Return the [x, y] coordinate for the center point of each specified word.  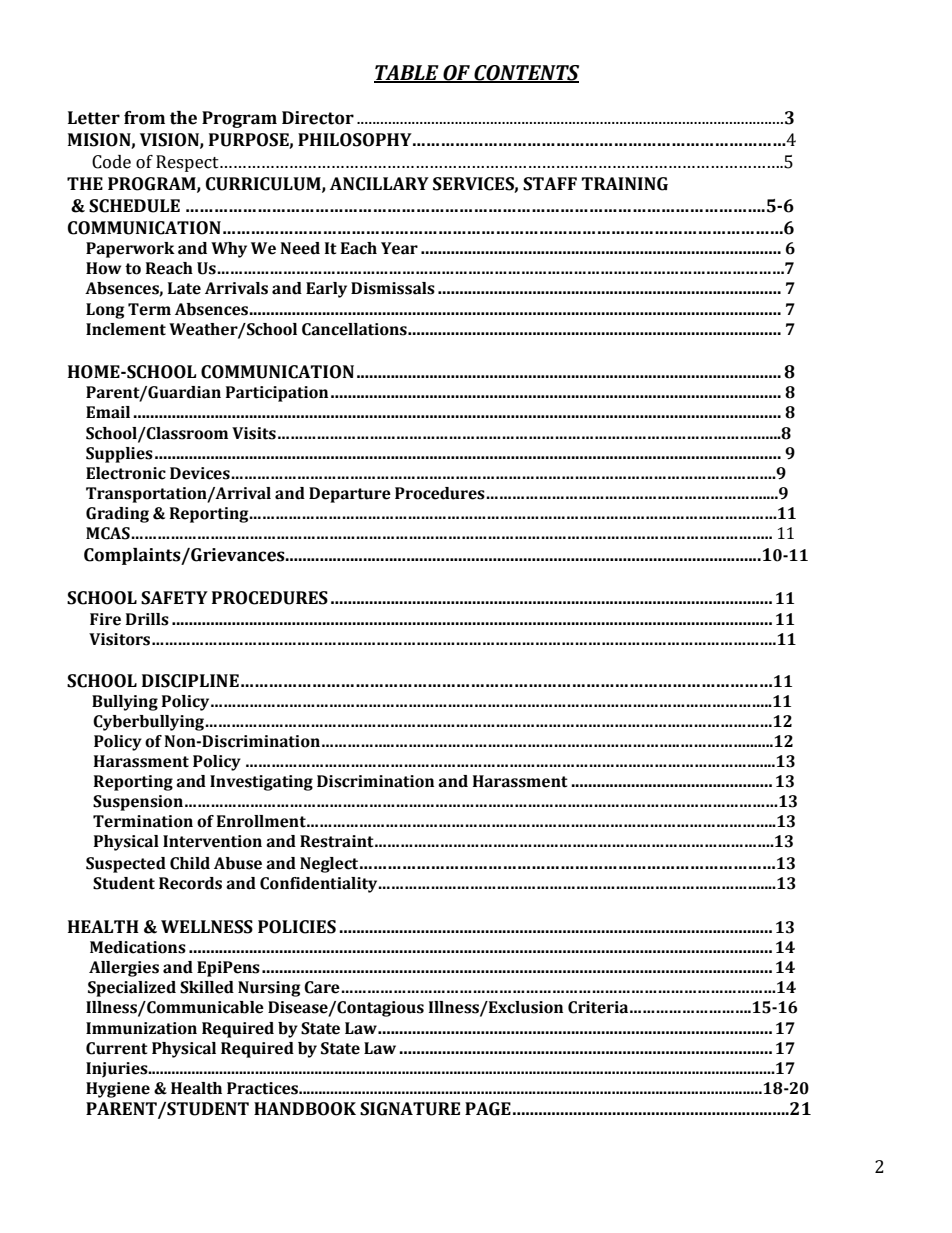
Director [318, 118]
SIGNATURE [410, 1109]
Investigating [261, 783]
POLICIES [297, 927]
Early [326, 290]
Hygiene [118, 1090]
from [144, 118]
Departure [350, 495]
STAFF [550, 184]
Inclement [126, 329]
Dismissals [393, 288]
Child [190, 863]
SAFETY [174, 598]
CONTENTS [525, 74]
